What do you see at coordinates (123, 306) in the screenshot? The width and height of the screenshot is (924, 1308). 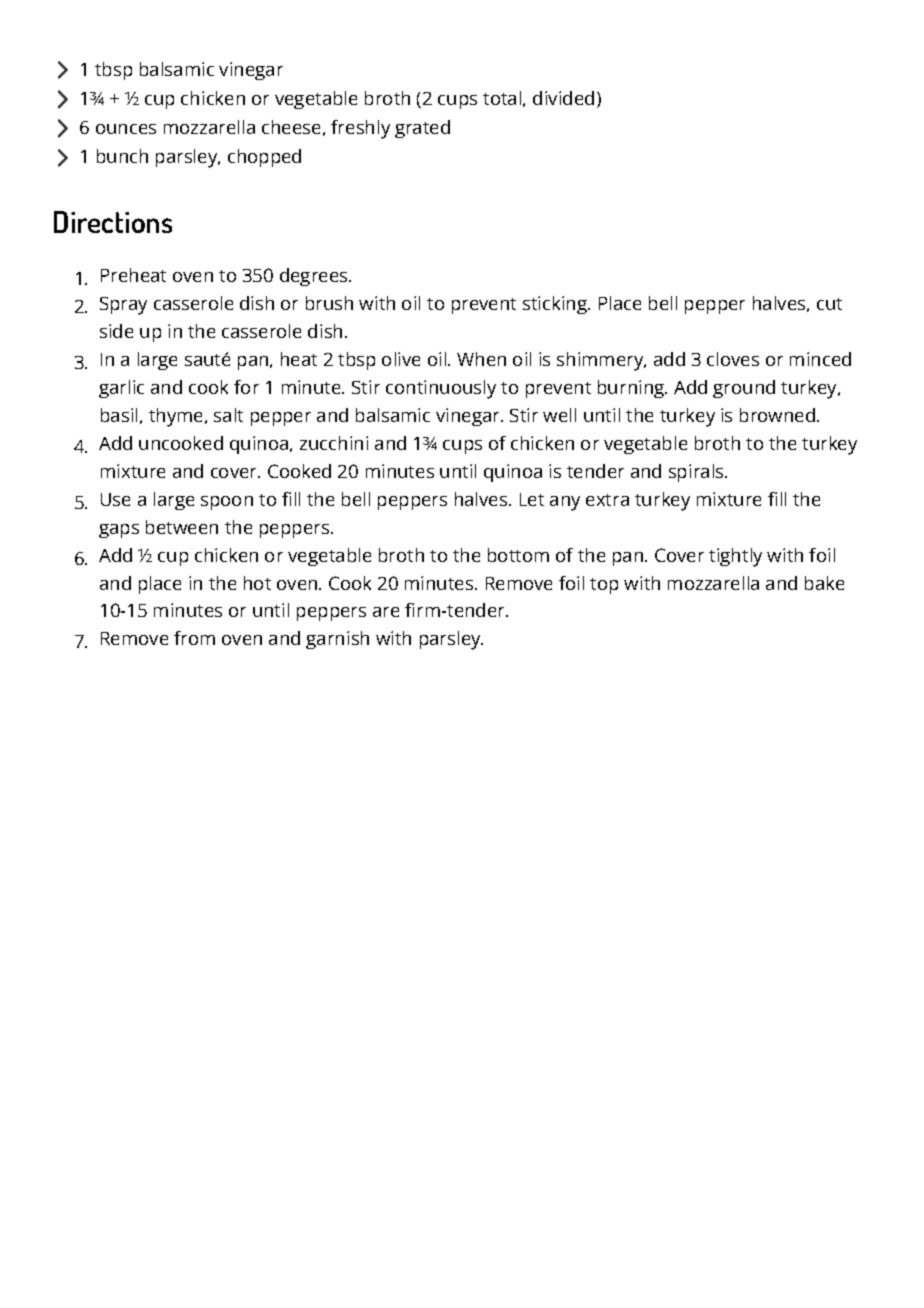 I see `Spray` at bounding box center [123, 306].
